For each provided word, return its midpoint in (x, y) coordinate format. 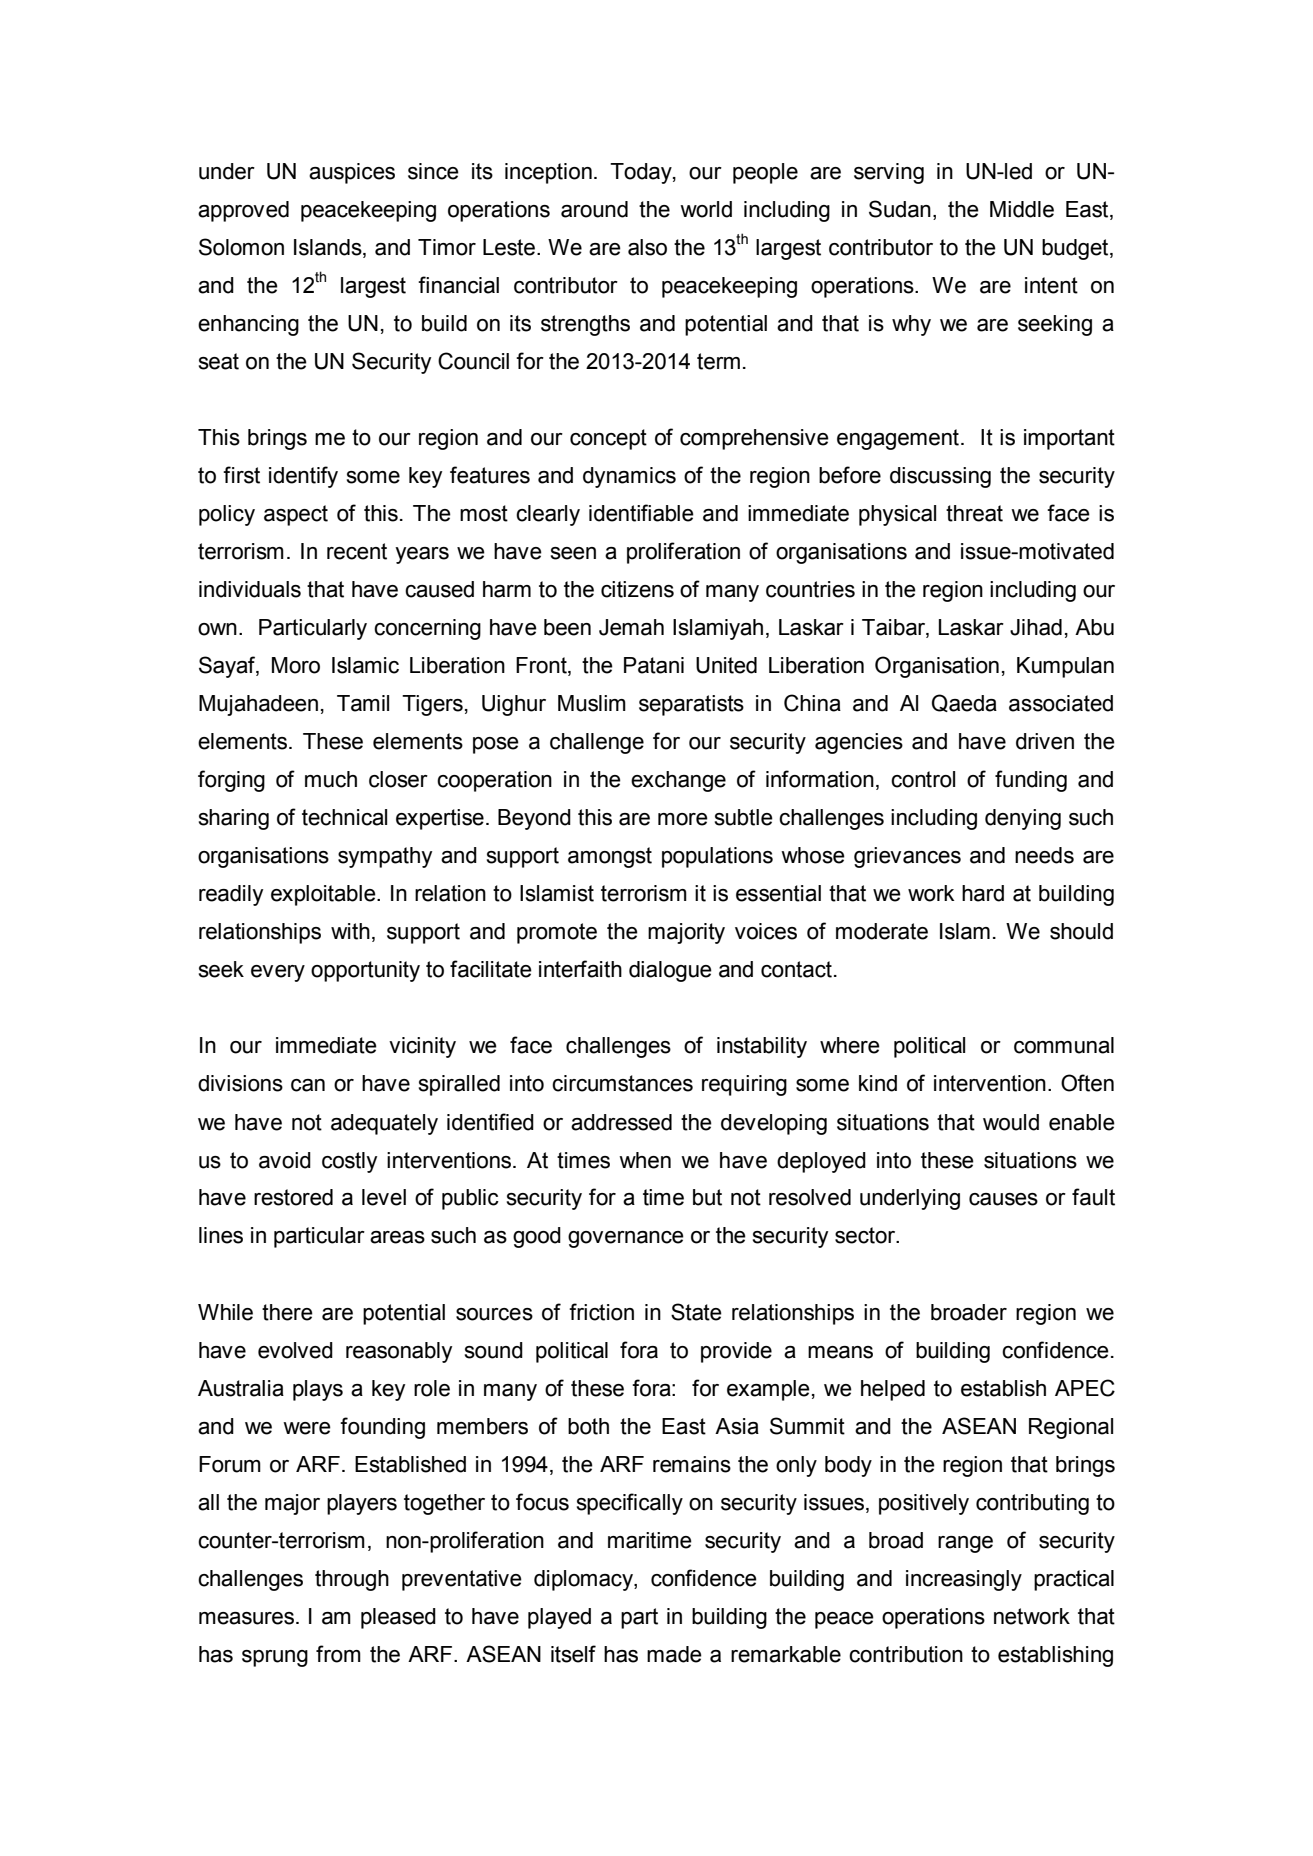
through (352, 1580)
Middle (1022, 209)
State (696, 1312)
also (647, 247)
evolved (295, 1350)
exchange (678, 781)
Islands (329, 248)
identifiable (641, 513)
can (308, 1085)
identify (303, 477)
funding (1031, 781)
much (331, 779)
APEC (1085, 1388)
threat (974, 513)
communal (1064, 1045)
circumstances (622, 1083)
